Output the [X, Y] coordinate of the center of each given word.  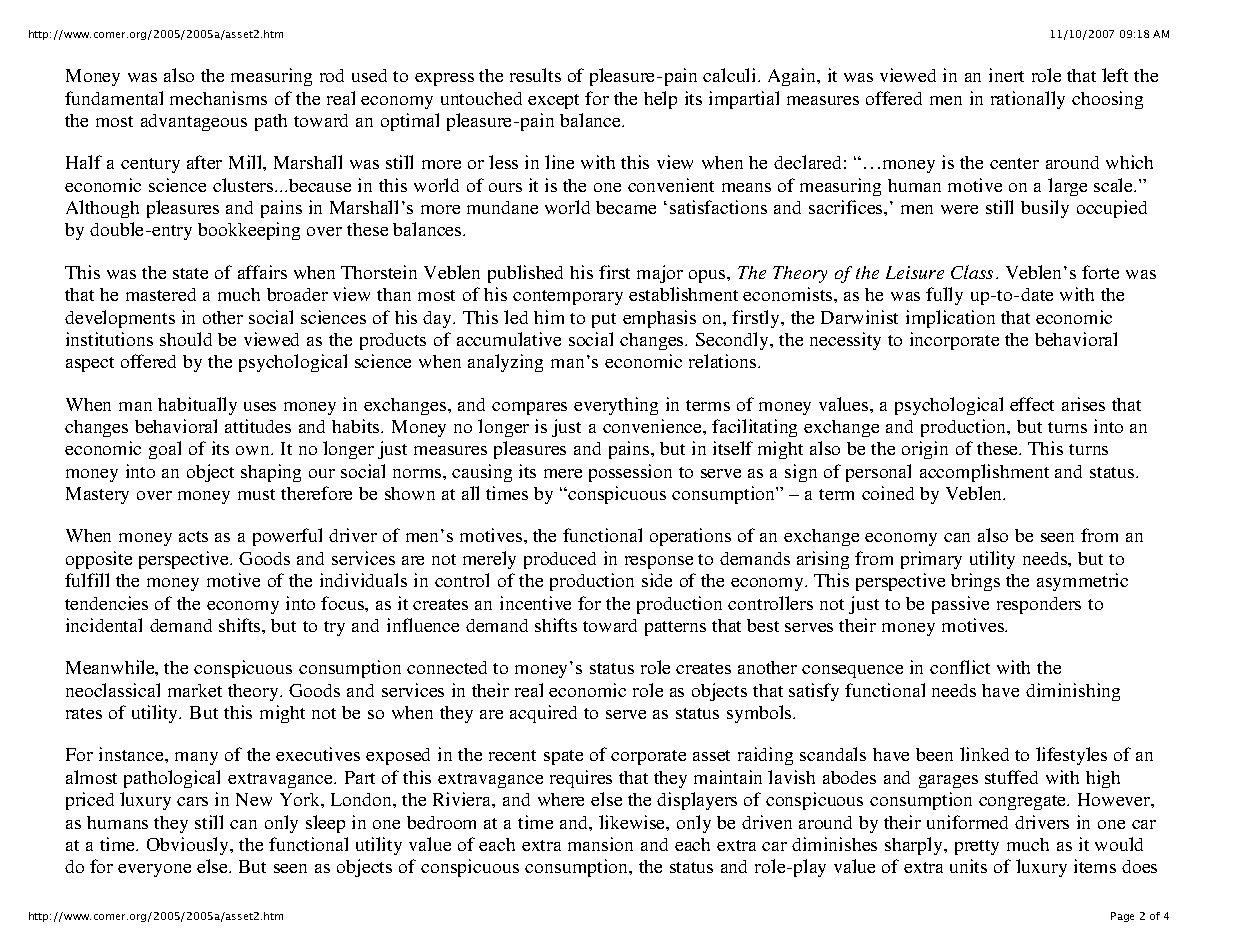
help [660, 100]
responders [1039, 605]
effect [1032, 404]
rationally [1028, 100]
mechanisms [218, 98]
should [186, 339]
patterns [675, 628]
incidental [104, 625]
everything [616, 406]
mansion [600, 844]
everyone [154, 870]
